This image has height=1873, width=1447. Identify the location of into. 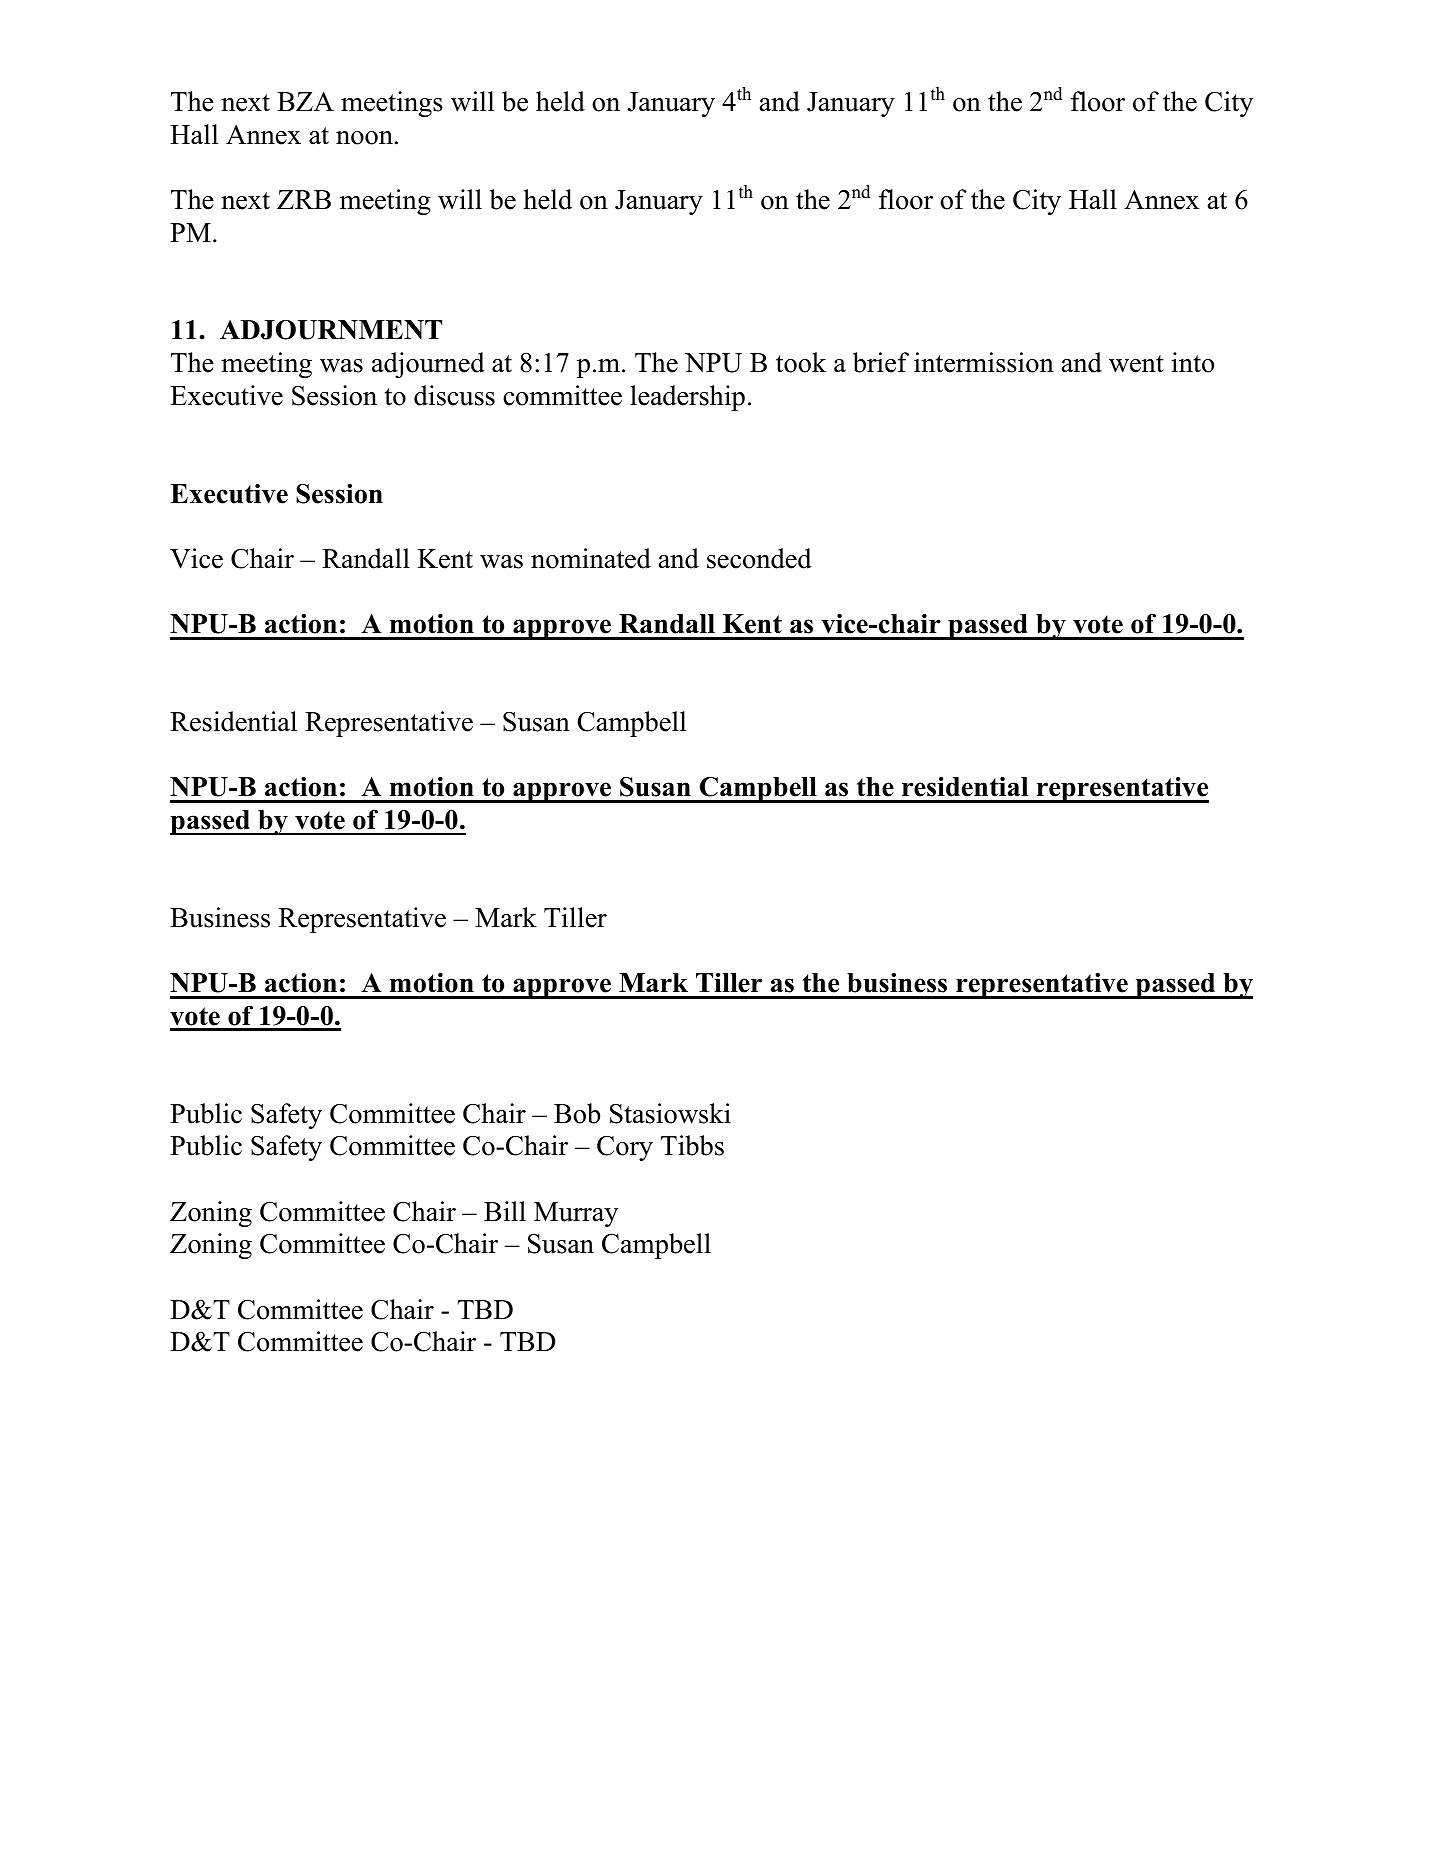
(1193, 362).
